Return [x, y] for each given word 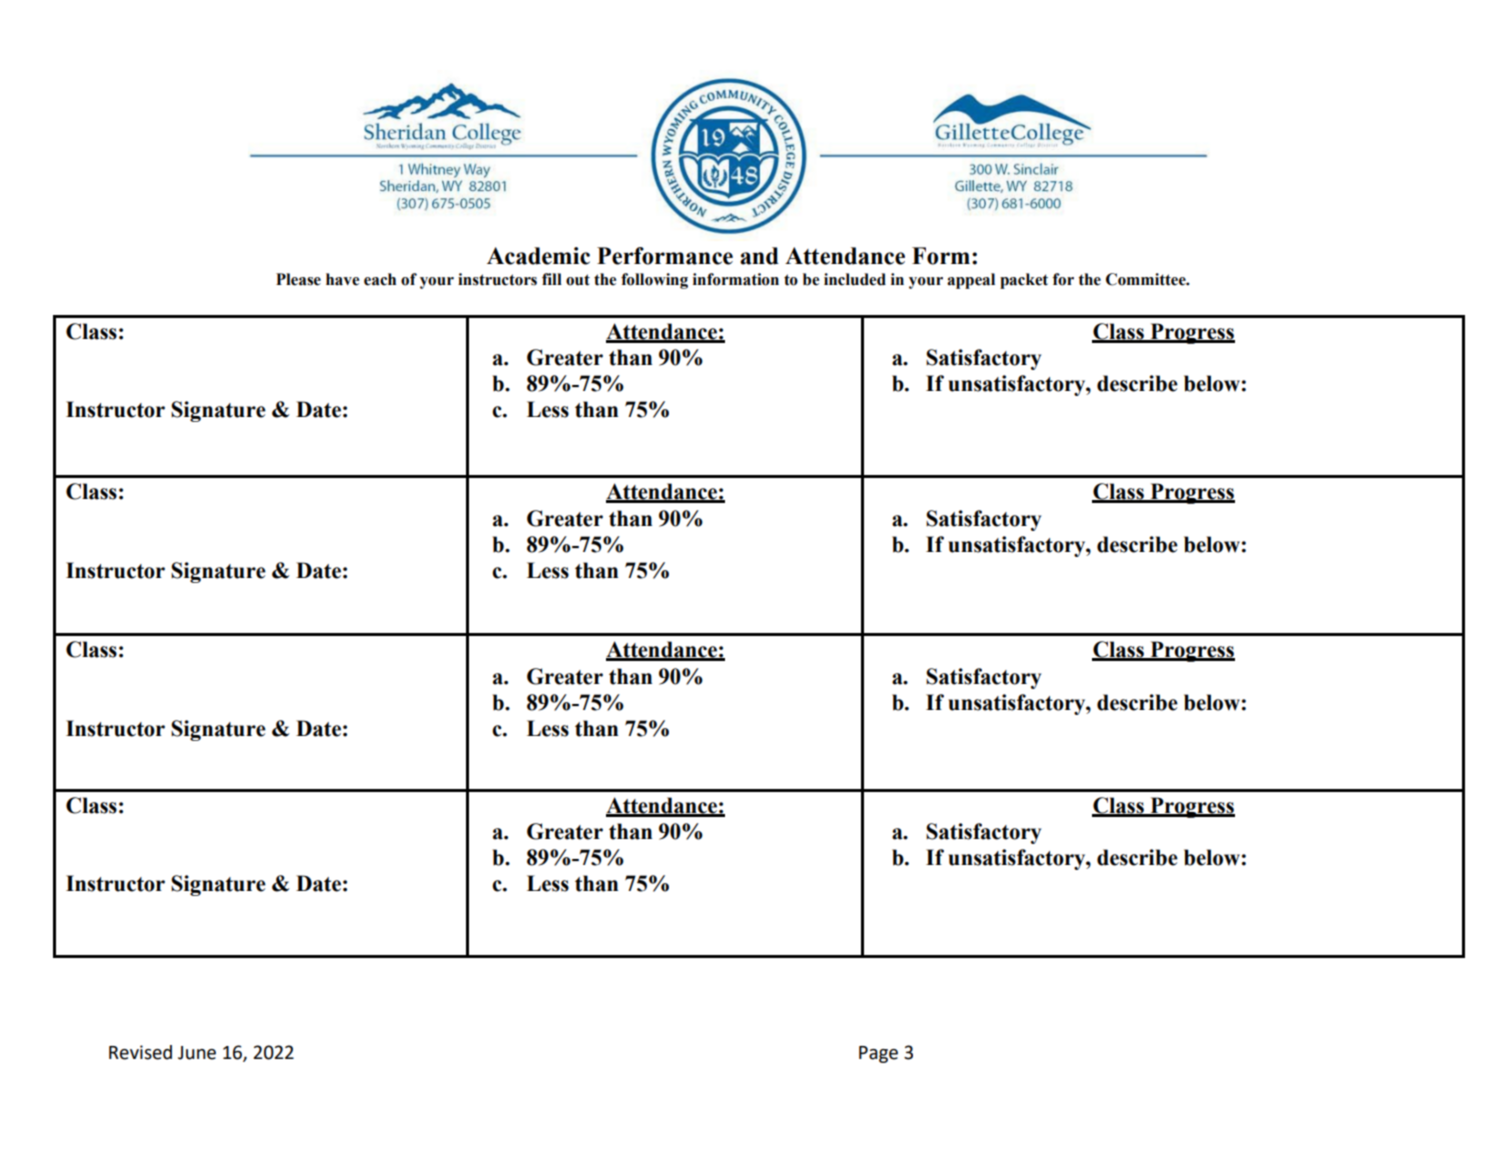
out [578, 280]
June [197, 1053]
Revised [140, 1052]
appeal [971, 281]
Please [298, 279]
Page [878, 1054]
